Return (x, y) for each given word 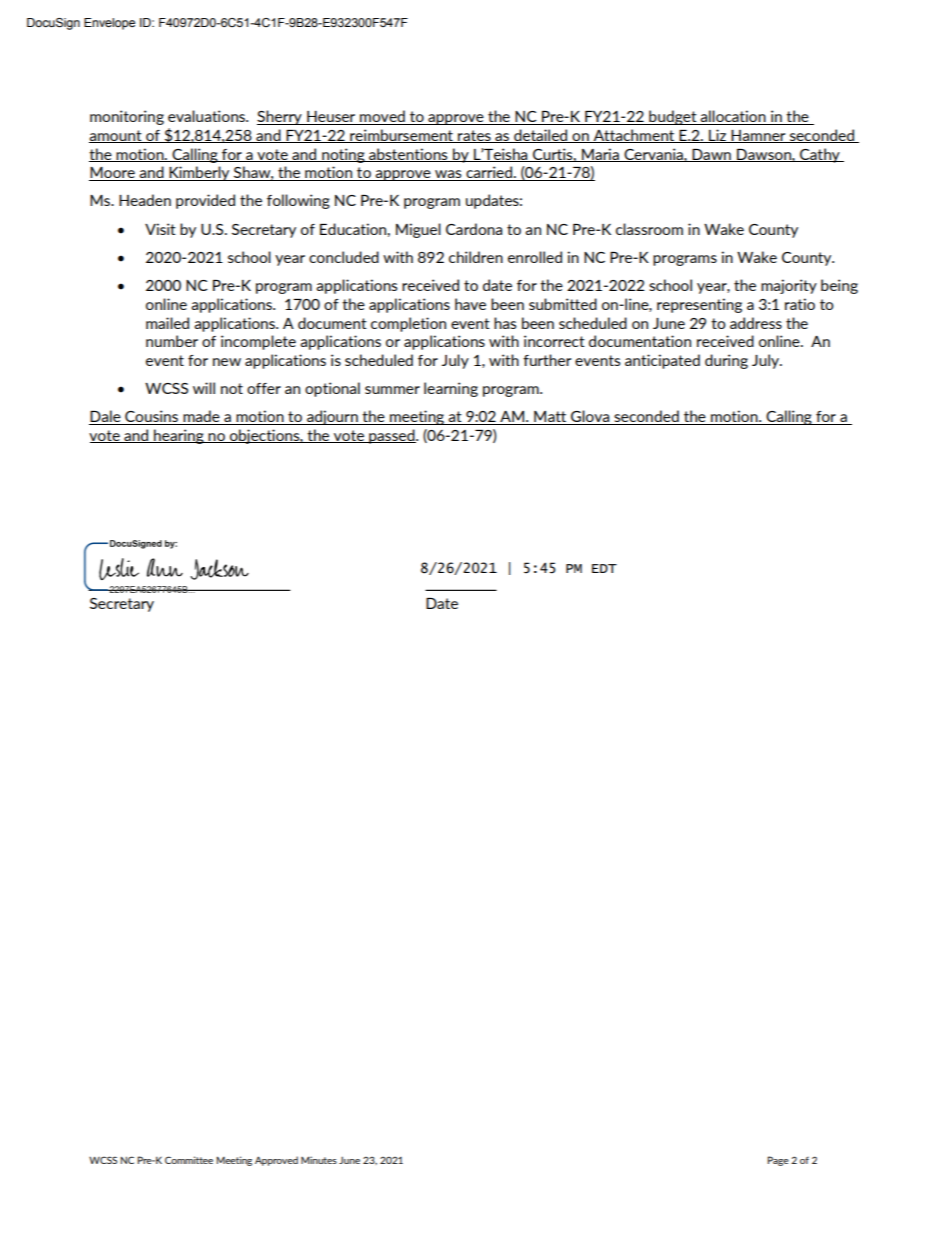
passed (392, 436)
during (726, 361)
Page (778, 1161)
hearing (179, 436)
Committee (189, 1160)
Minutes (319, 1160)
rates (474, 136)
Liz (718, 136)
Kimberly (200, 173)
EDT (604, 568)
